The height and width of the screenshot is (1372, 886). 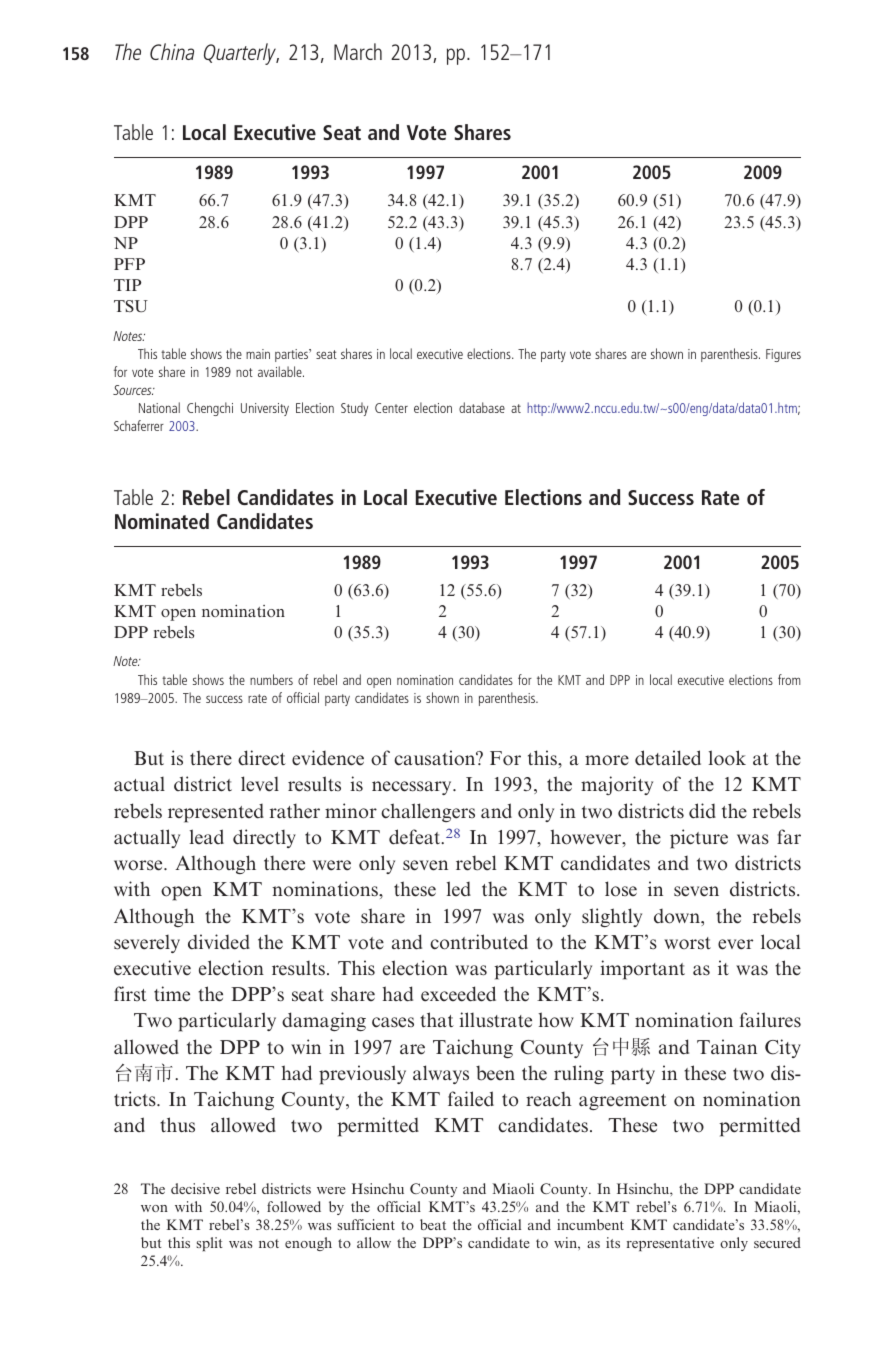 What do you see at coordinates (413, 788) in the screenshot?
I see `necessary` at bounding box center [413, 788].
